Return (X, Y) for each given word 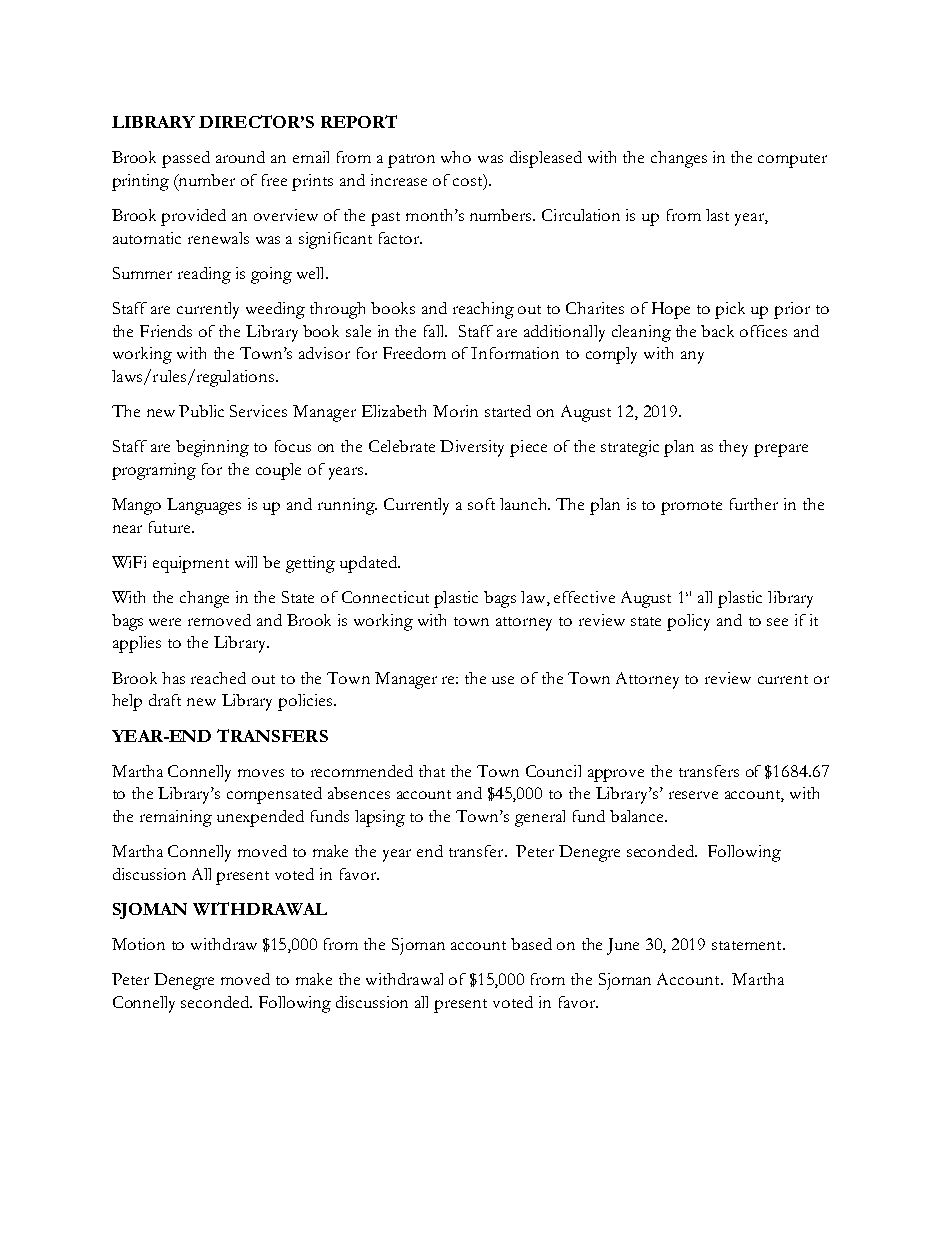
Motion (138, 944)
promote (691, 508)
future (171, 527)
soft (481, 504)
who (456, 157)
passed (186, 159)
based (531, 944)
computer (792, 161)
